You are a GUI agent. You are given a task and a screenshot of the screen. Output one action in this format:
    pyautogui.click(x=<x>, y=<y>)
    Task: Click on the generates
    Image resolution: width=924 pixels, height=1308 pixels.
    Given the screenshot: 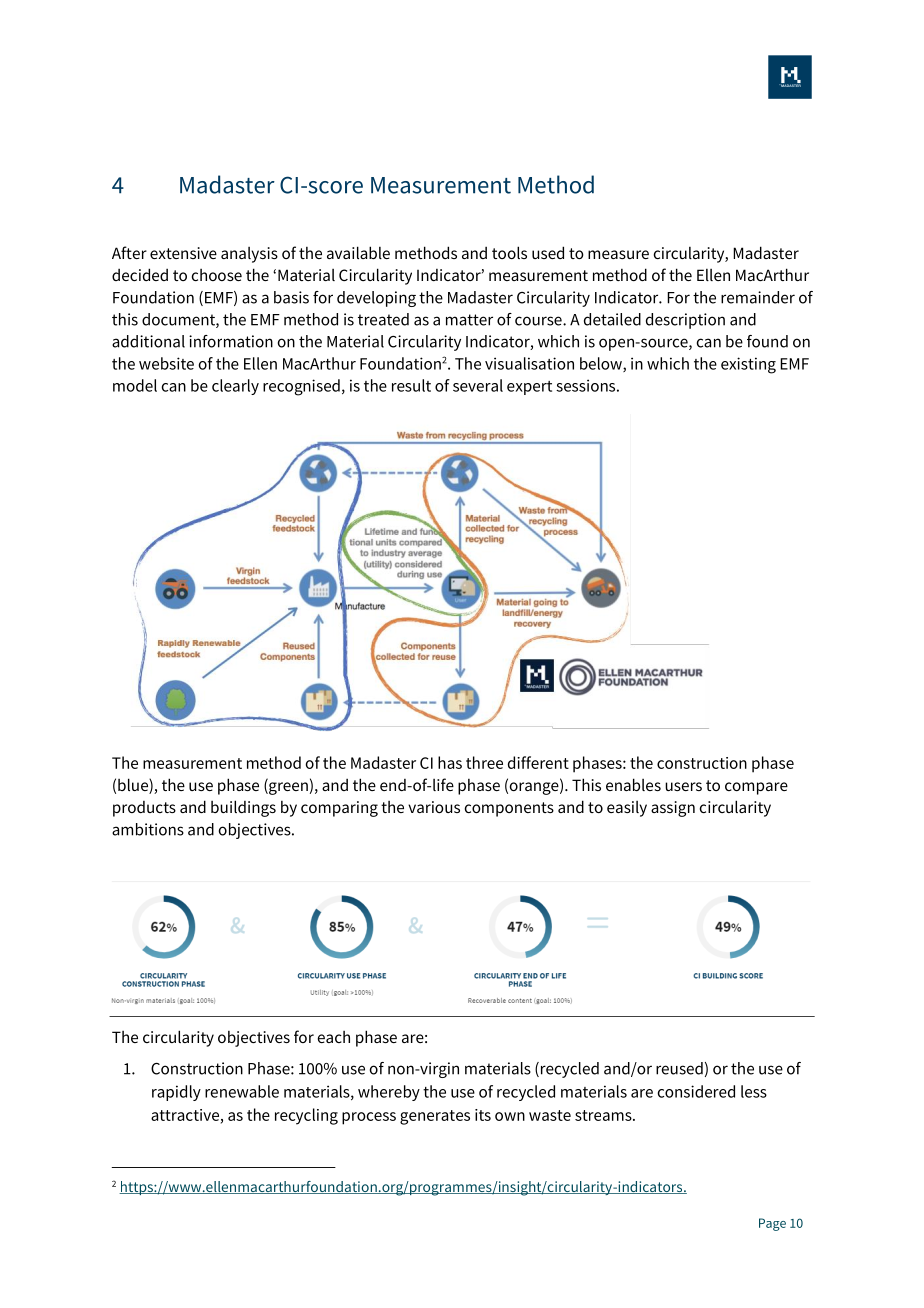 What is the action you would take?
    pyautogui.click(x=435, y=1117)
